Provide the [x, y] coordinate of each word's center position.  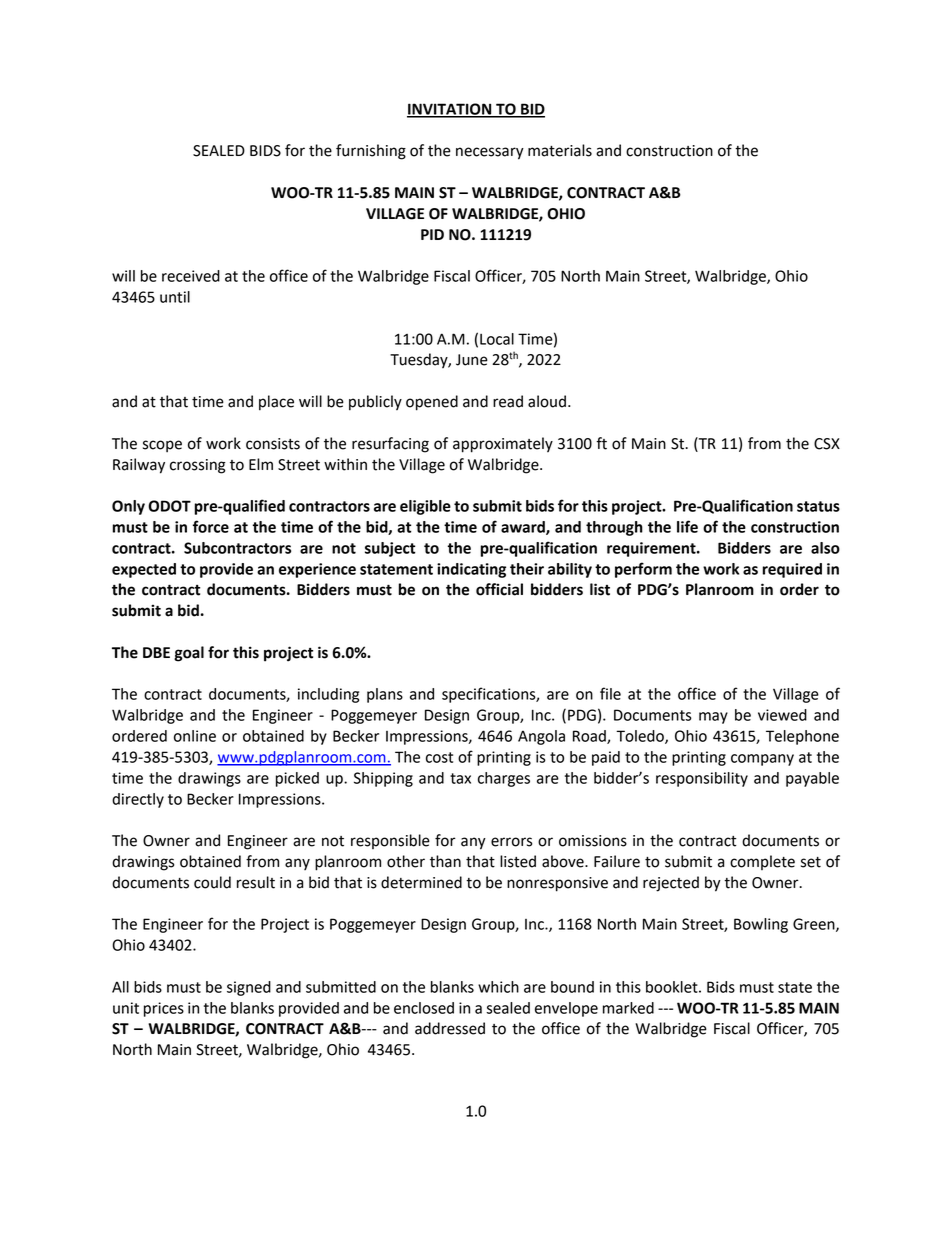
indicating [471, 570]
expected [144, 570]
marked [628, 1008]
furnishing [371, 152]
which [498, 987]
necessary [490, 153]
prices [164, 1009]
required [792, 570]
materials [560, 150]
